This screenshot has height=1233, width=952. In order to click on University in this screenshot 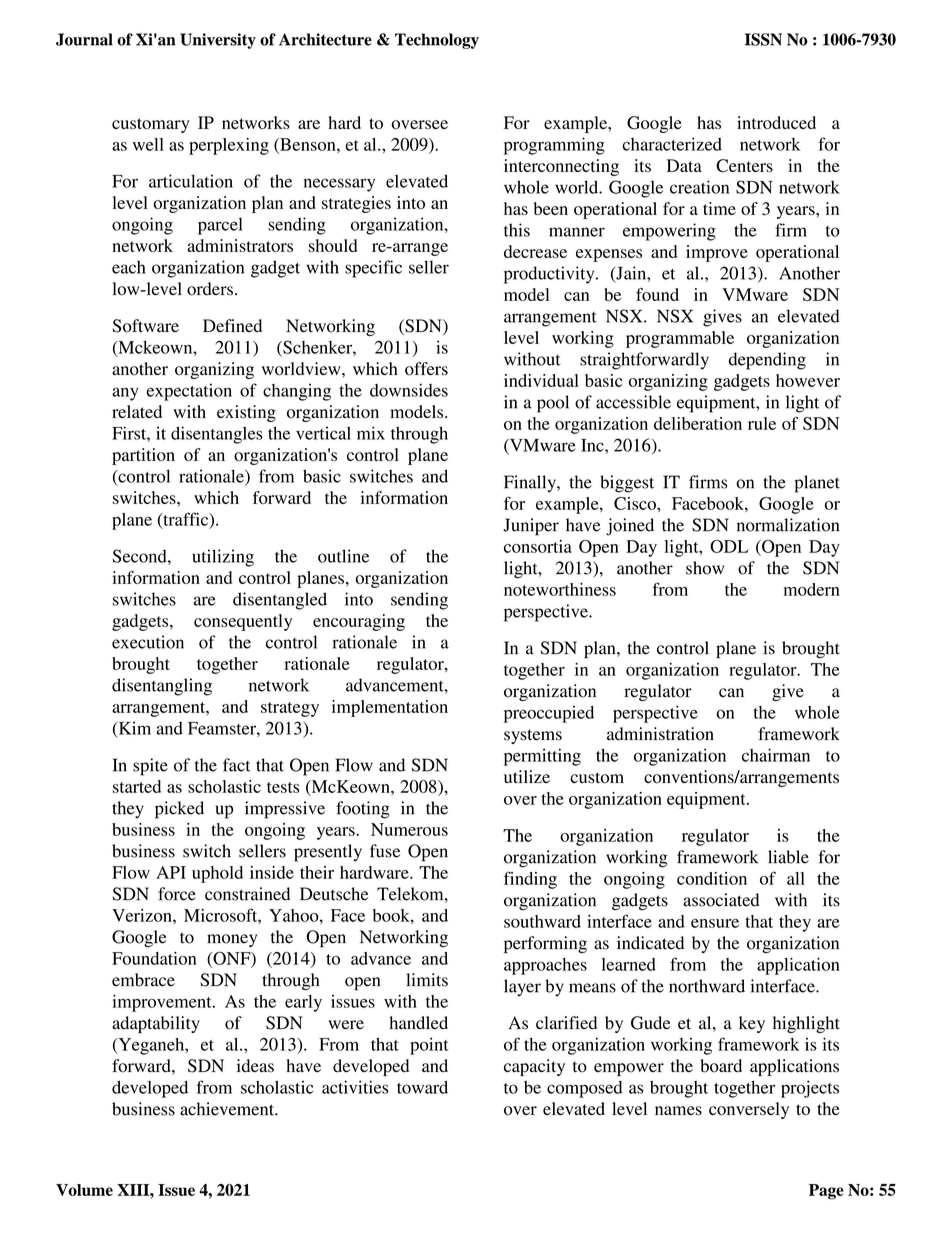, I will do `click(218, 41)`.
